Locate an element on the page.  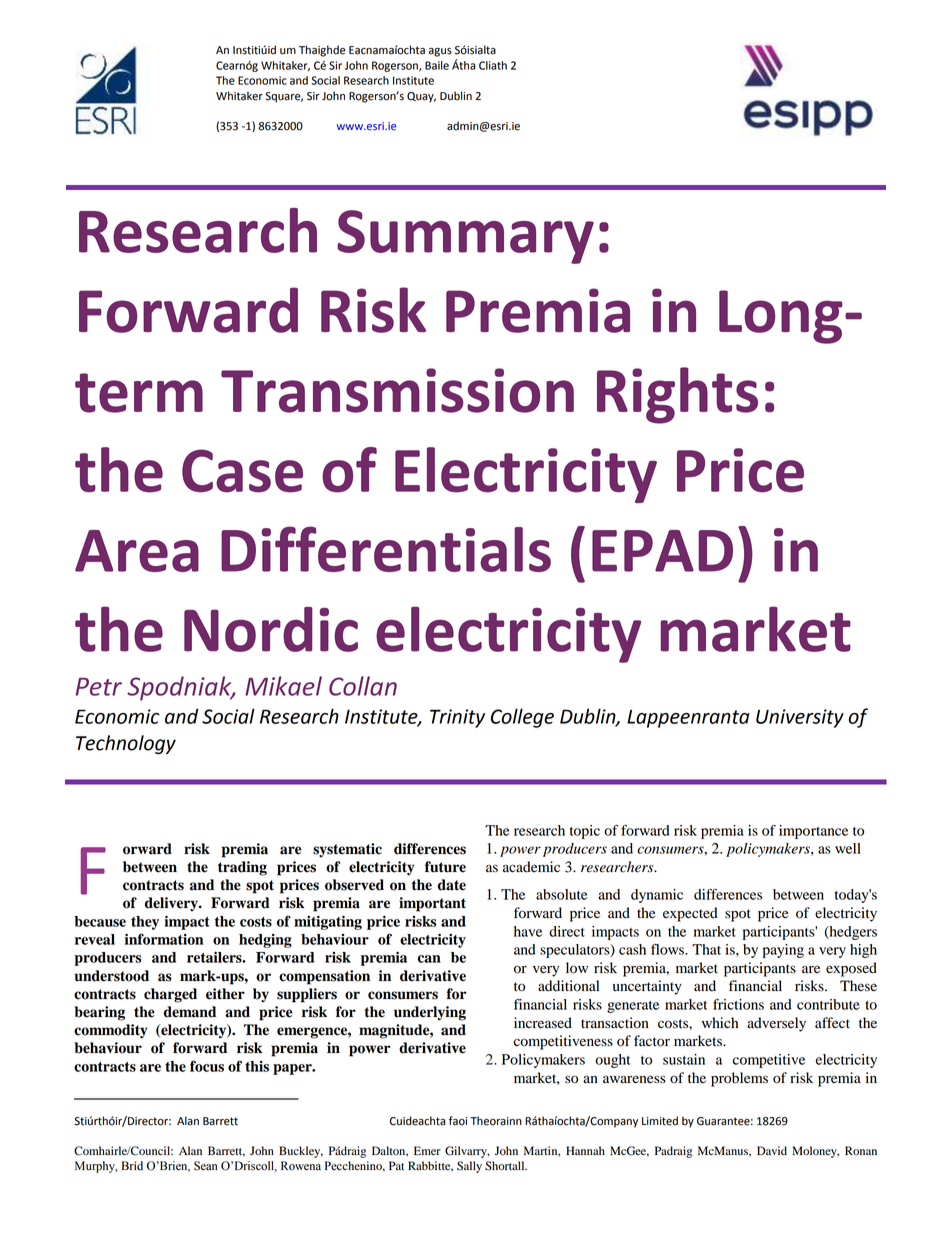
Sally is located at coordinates (469, 1167).
